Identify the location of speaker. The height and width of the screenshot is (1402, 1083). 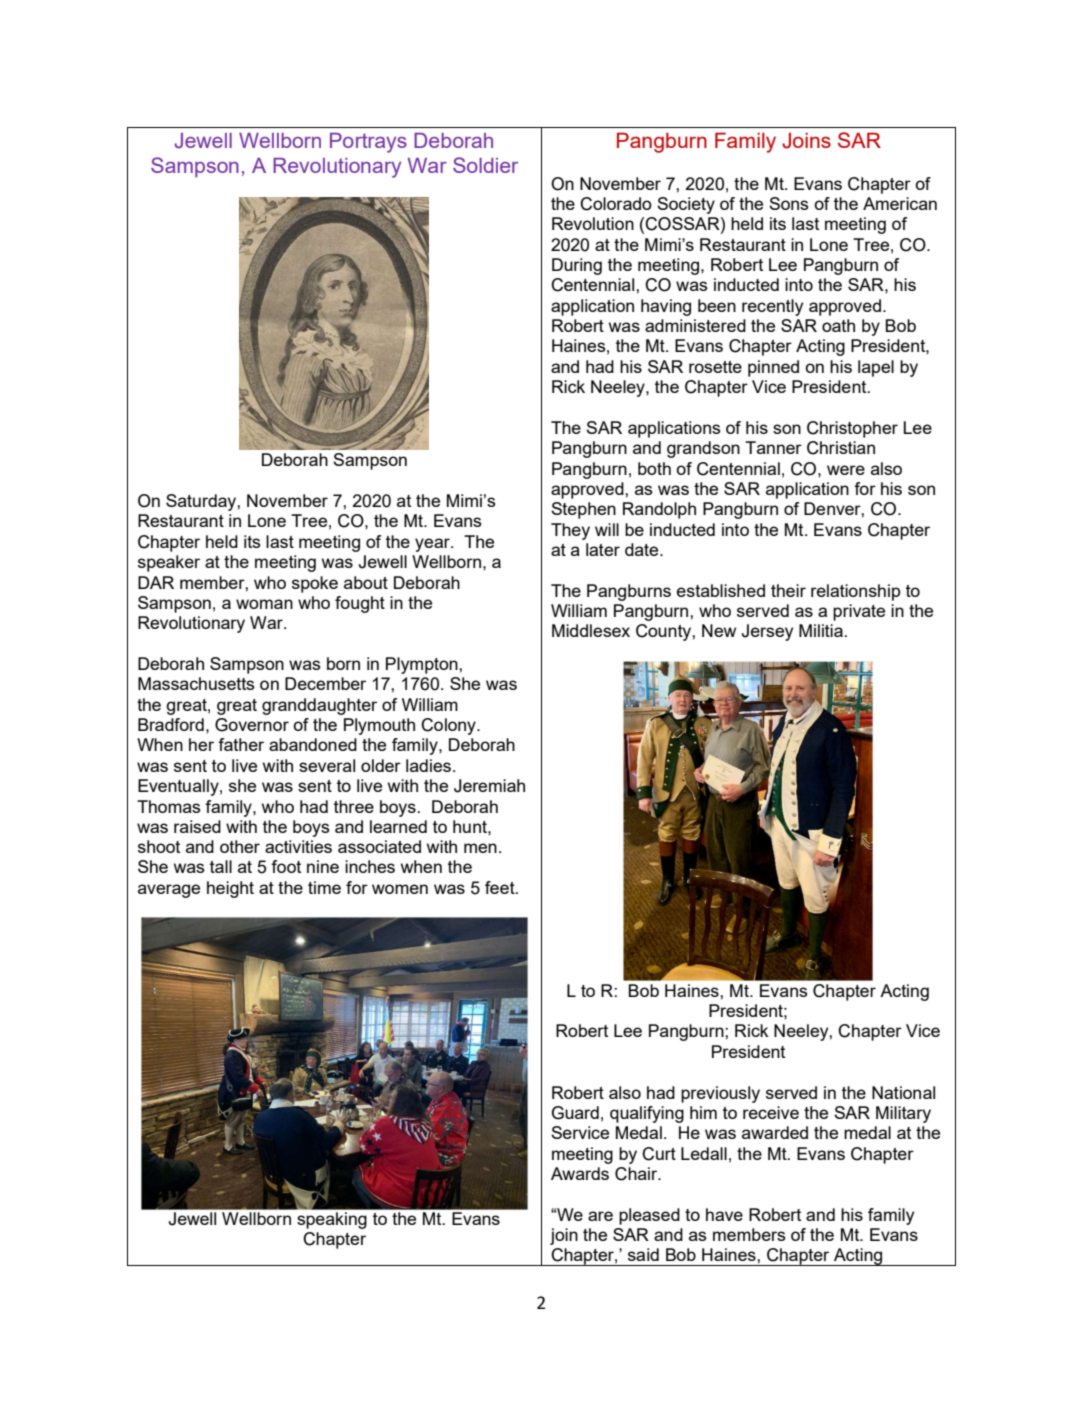
(169, 563).
